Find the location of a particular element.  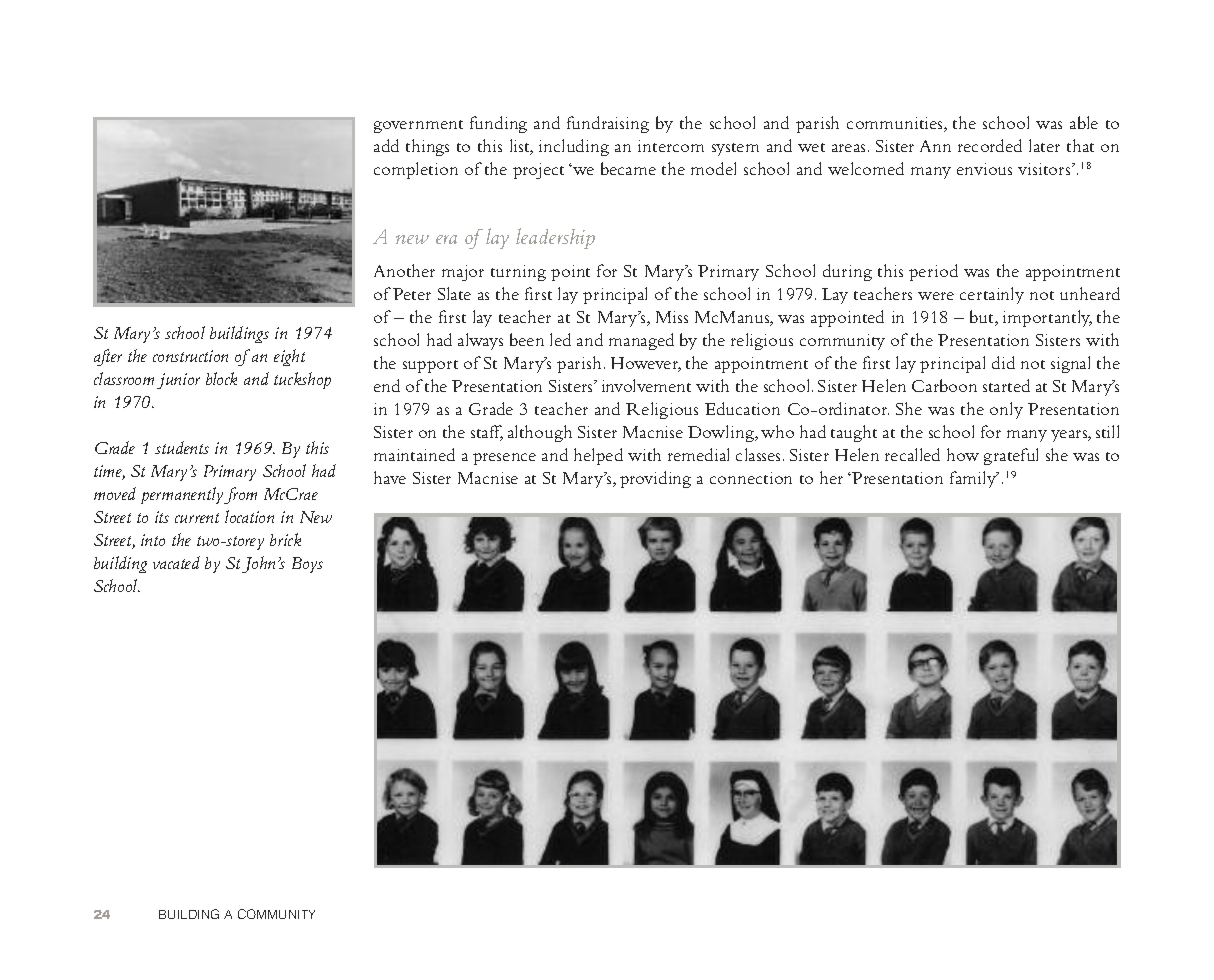

turning is located at coordinates (518, 273).
